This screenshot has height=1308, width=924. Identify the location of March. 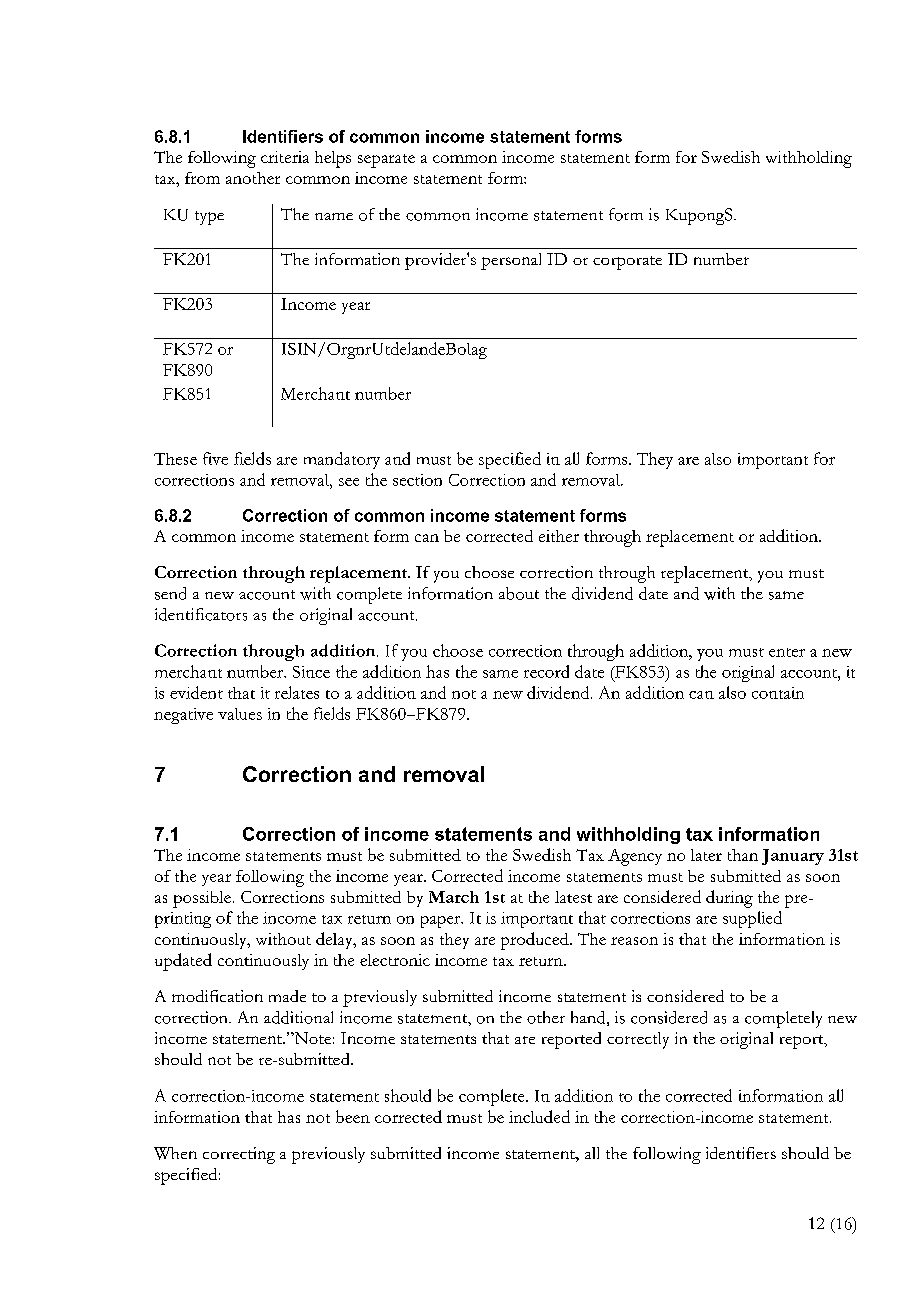
(454, 897).
